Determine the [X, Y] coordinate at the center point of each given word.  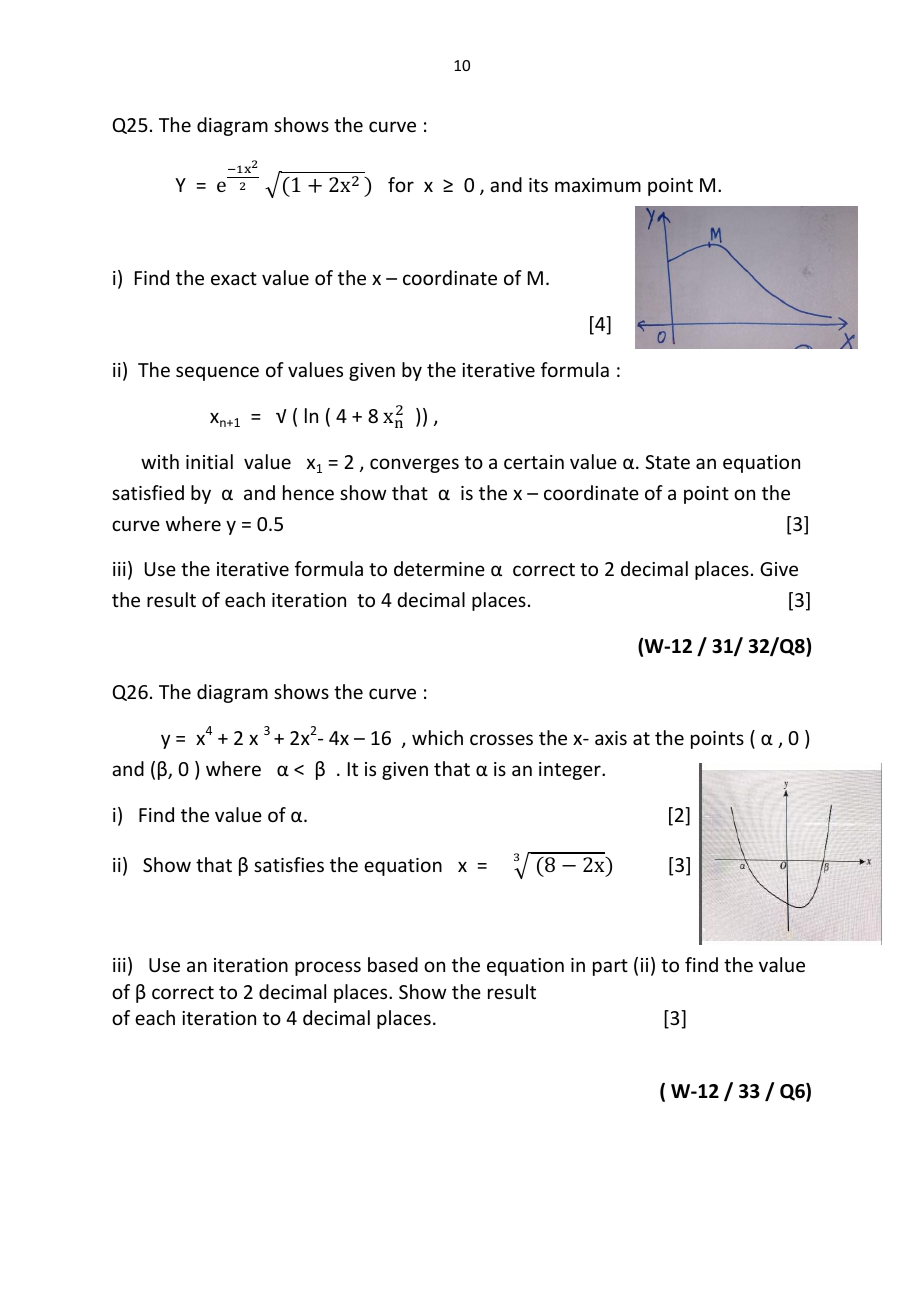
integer [571, 771]
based [393, 964]
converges [414, 465]
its [538, 185]
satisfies [289, 864]
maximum [598, 185]
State [667, 462]
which [437, 737]
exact [234, 278]
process [328, 968]
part [610, 967]
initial [209, 461]
